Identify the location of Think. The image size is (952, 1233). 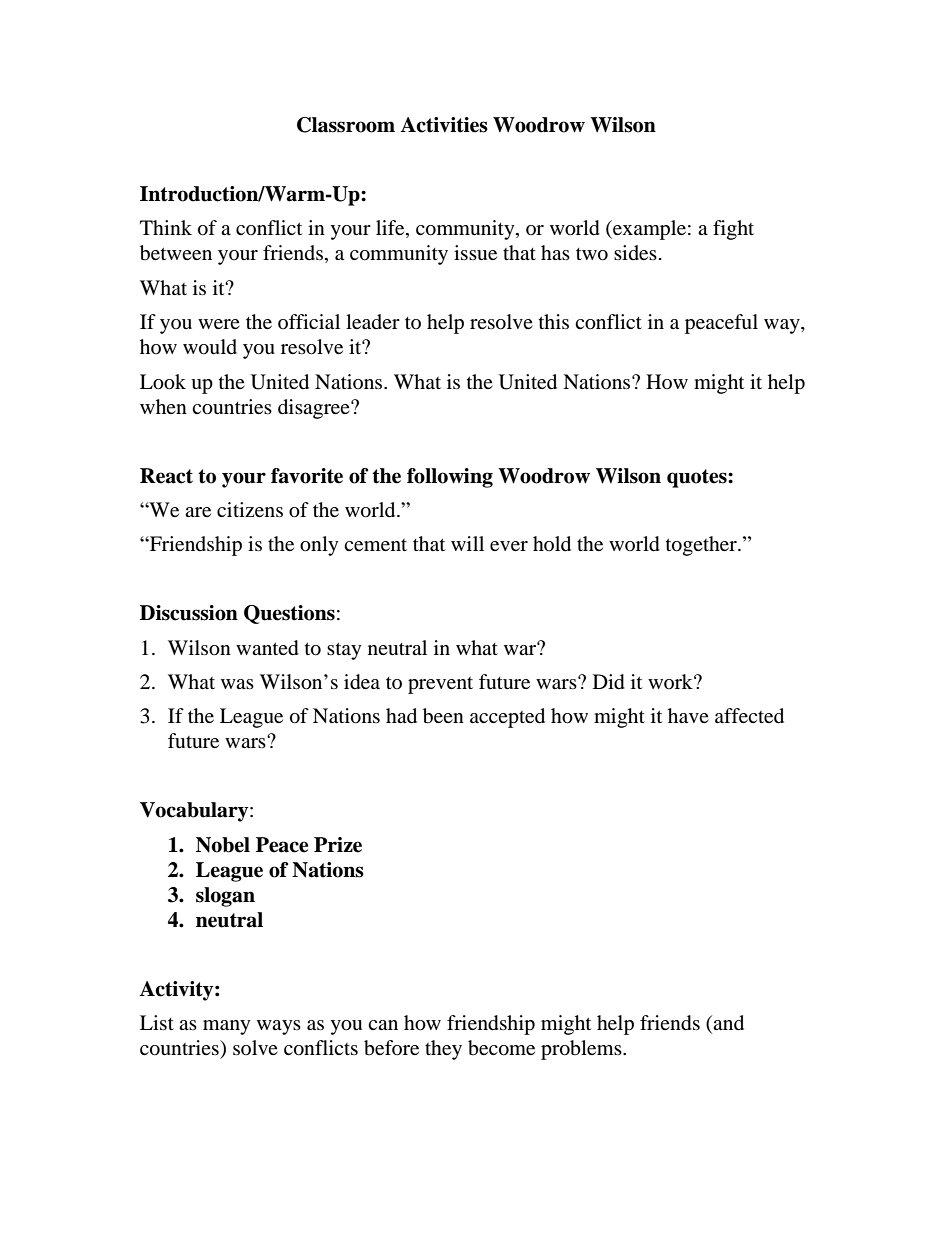
(166, 227).
